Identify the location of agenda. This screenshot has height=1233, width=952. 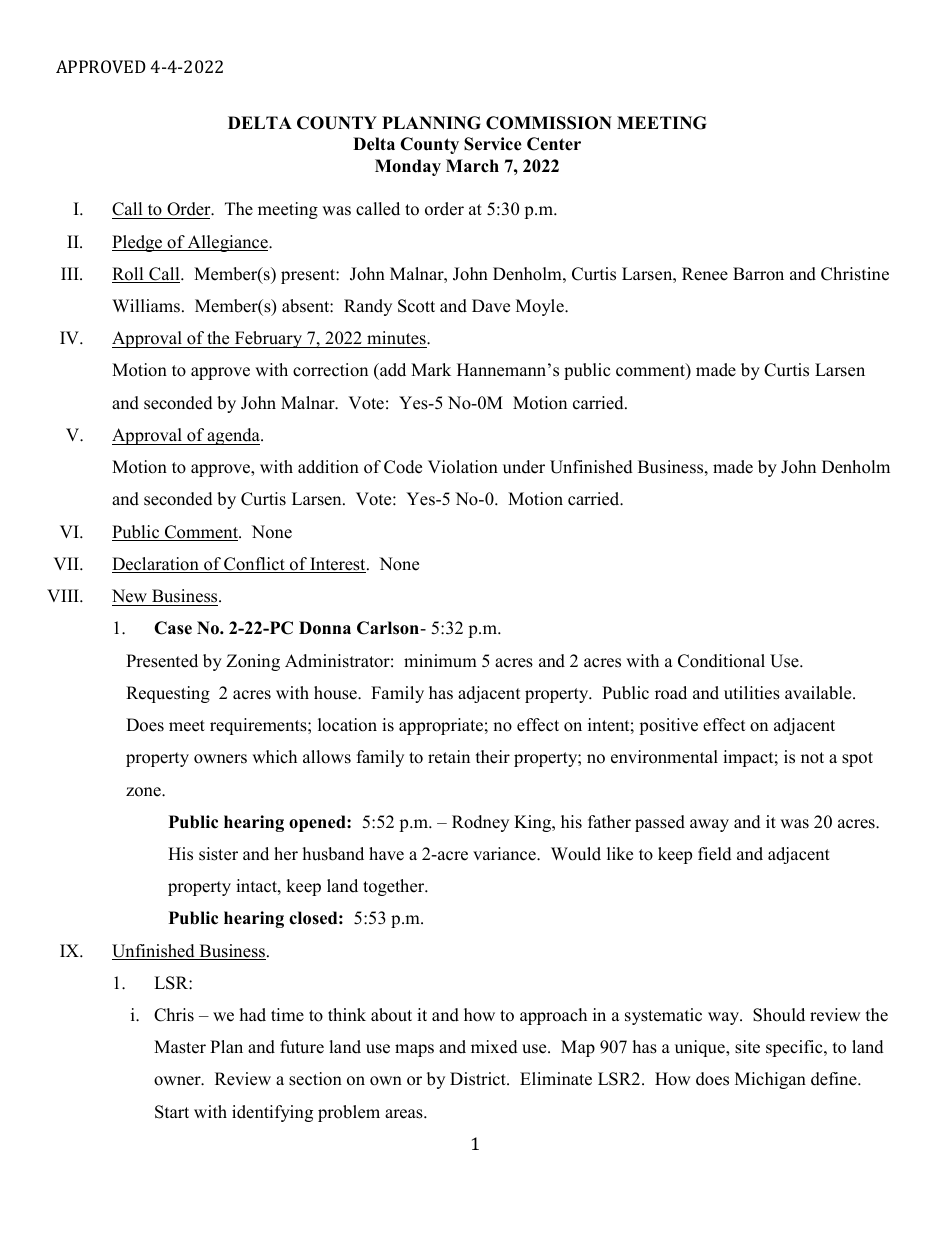
(234, 436).
